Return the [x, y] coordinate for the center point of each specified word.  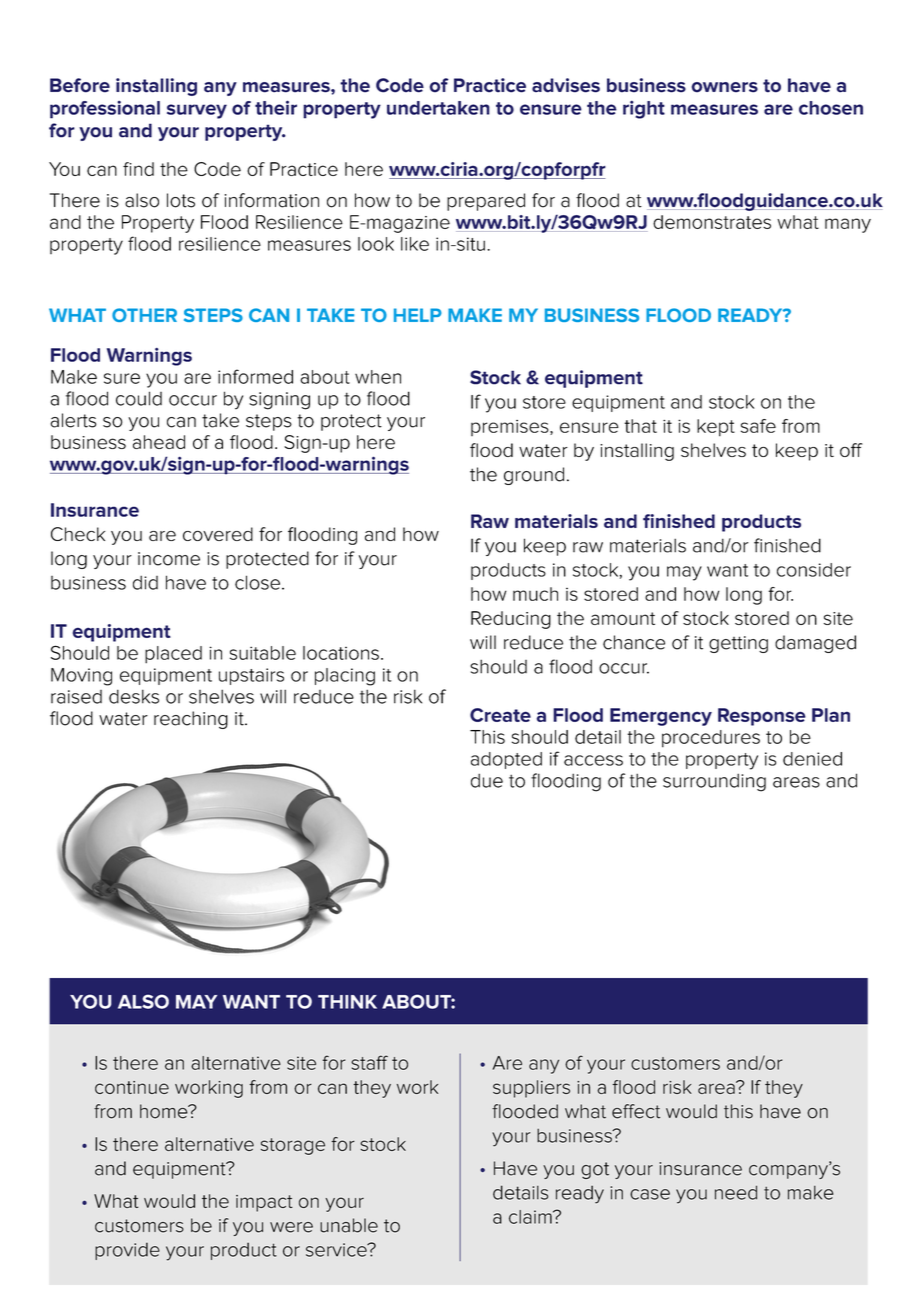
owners [725, 87]
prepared [486, 202]
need [736, 1192]
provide [127, 1251]
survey [197, 111]
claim [531, 1217]
